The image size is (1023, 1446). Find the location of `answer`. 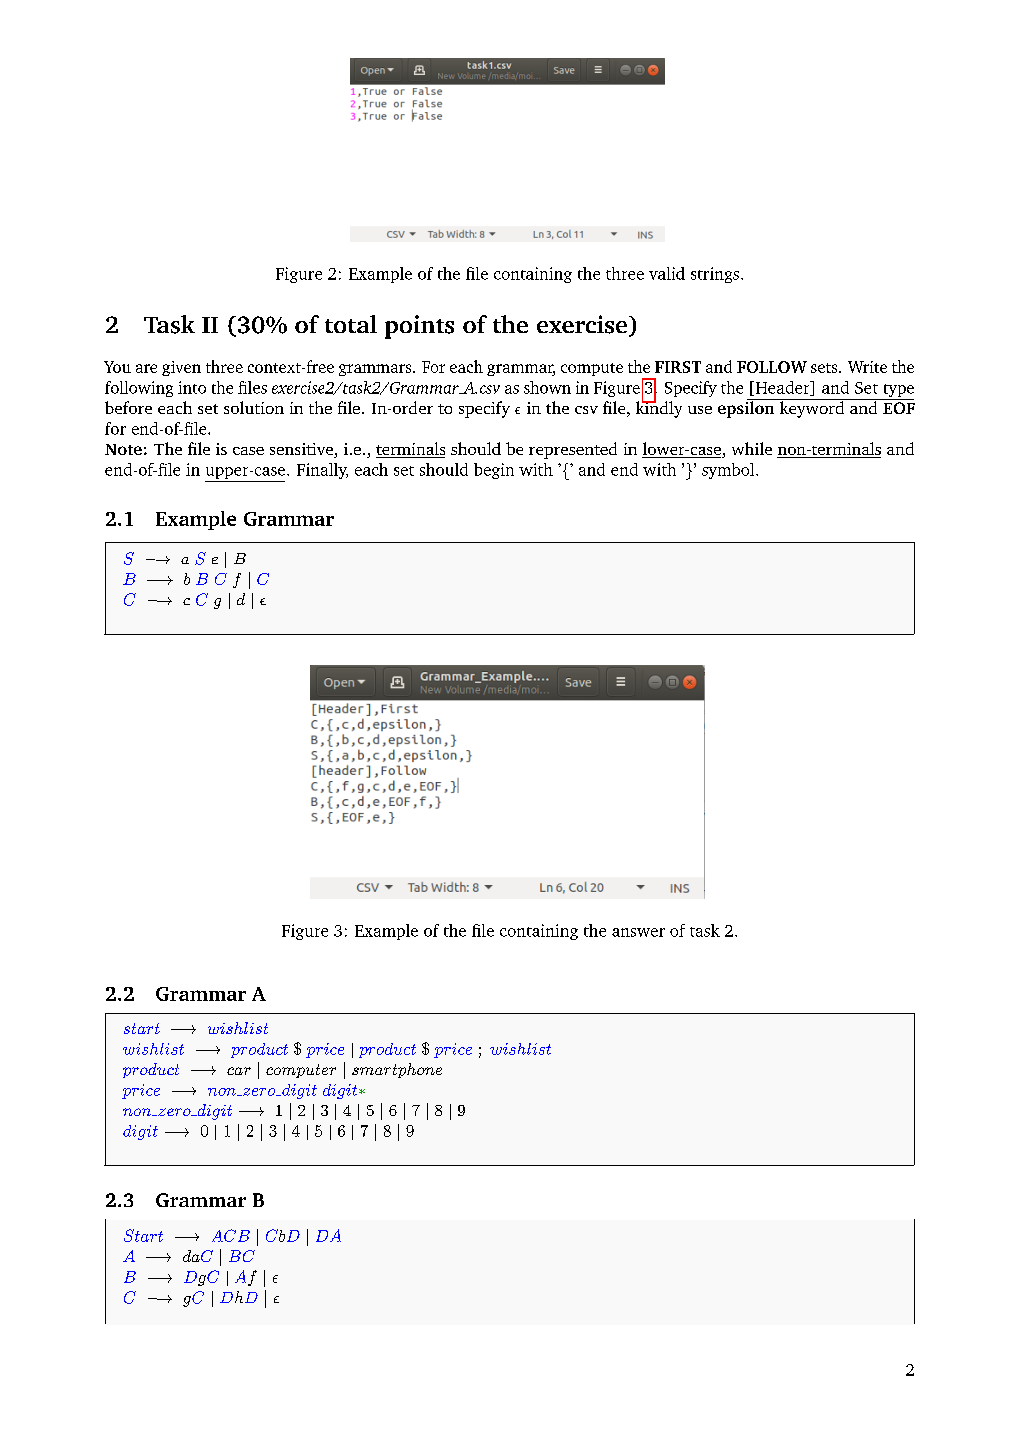

answer is located at coordinates (638, 932).
